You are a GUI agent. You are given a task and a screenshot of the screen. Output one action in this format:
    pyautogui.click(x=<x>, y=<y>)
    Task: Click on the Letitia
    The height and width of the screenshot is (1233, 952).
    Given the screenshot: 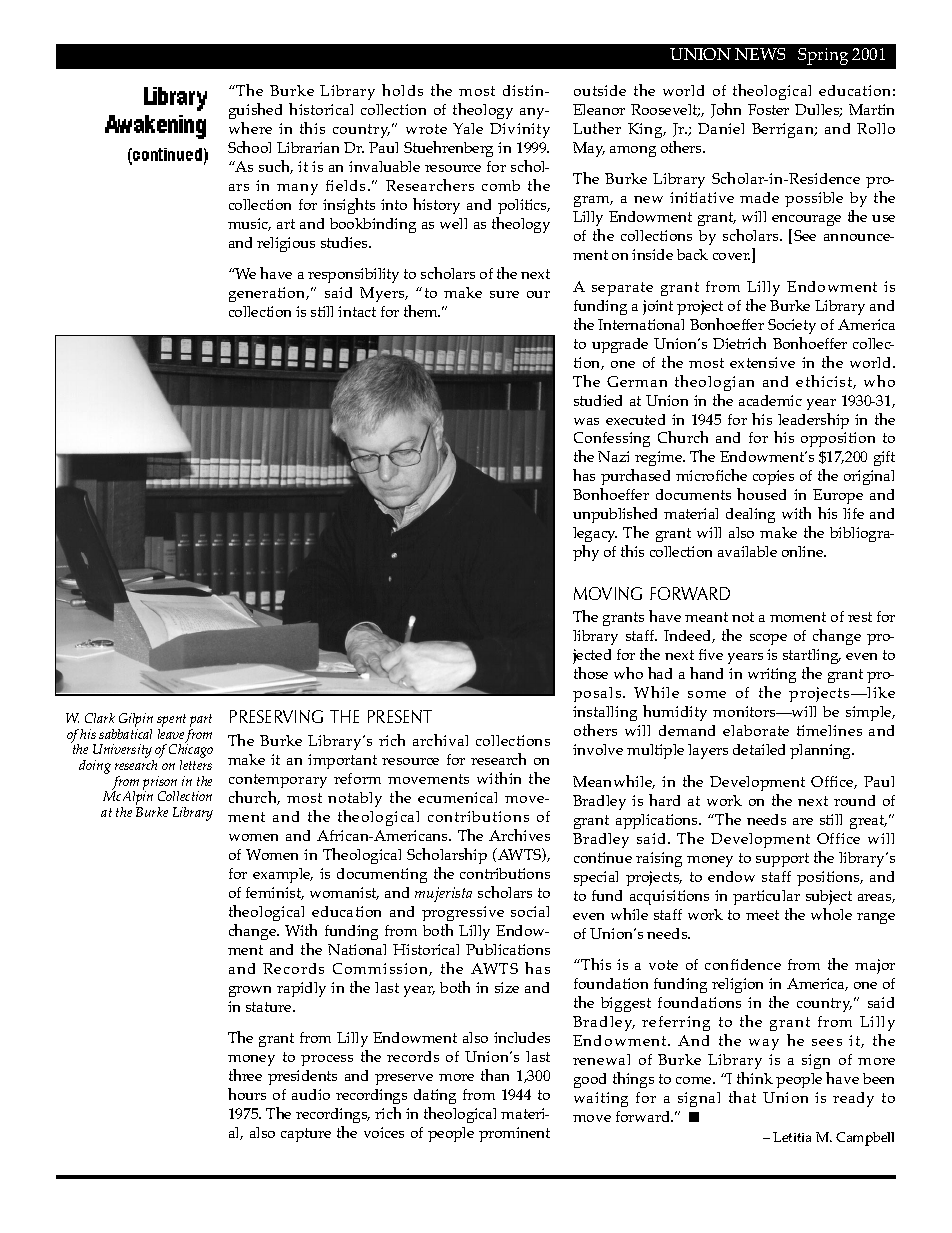 What is the action you would take?
    pyautogui.click(x=792, y=1137)
